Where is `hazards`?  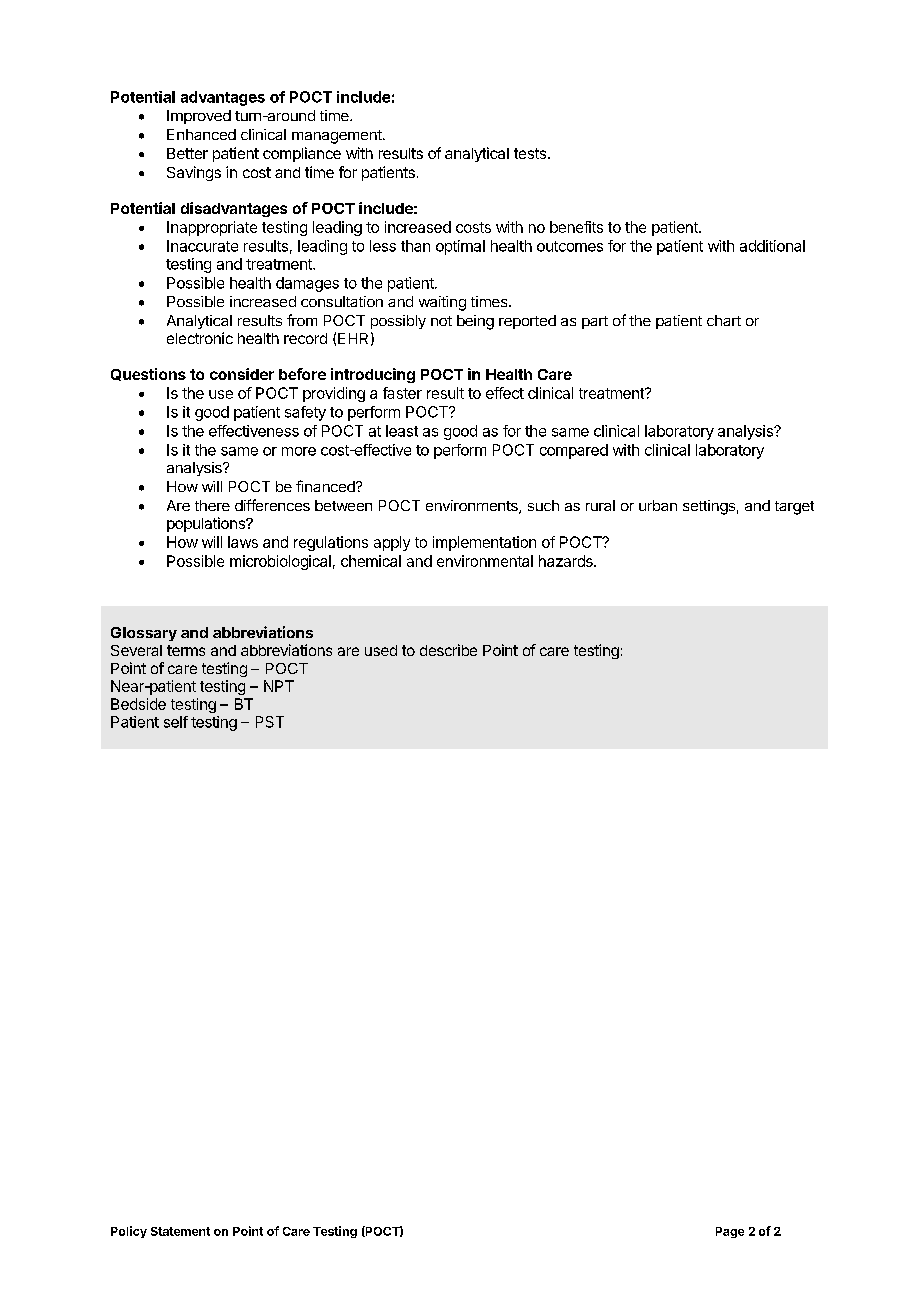
hazards is located at coordinates (567, 561).
